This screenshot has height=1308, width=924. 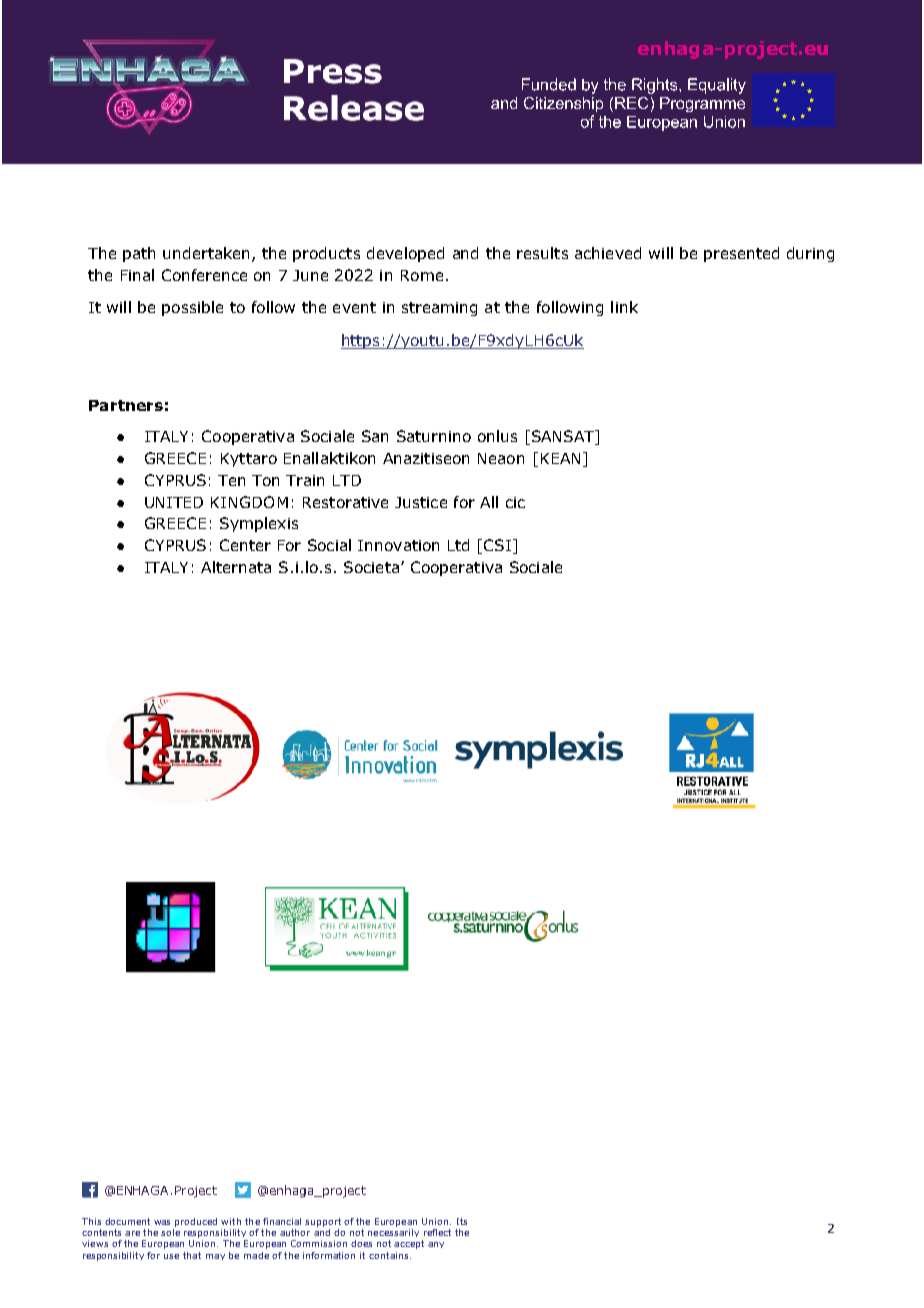 What do you see at coordinates (422, 275) in the screenshot?
I see `Rome` at bounding box center [422, 275].
